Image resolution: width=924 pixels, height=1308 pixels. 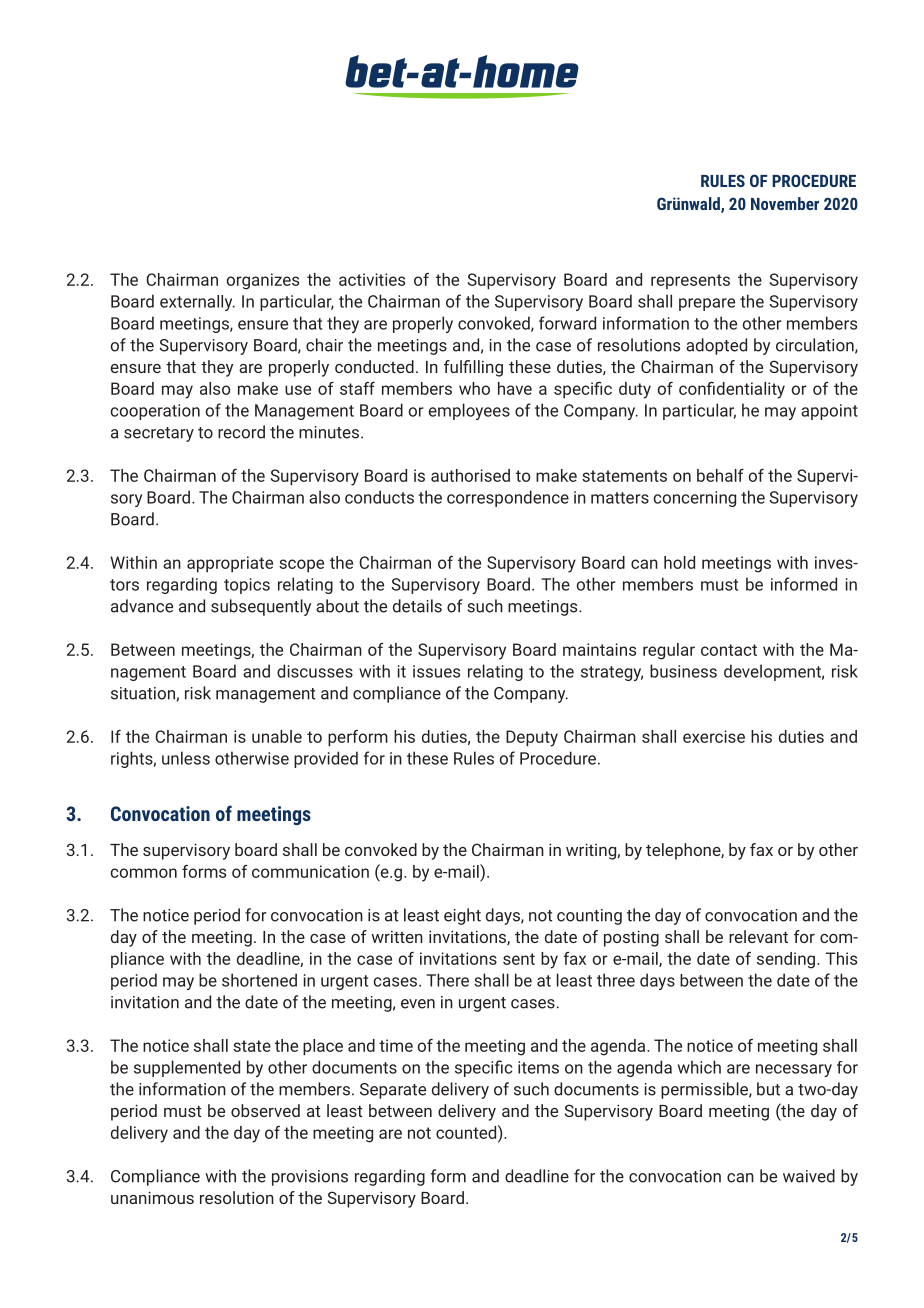 What do you see at coordinates (263, 281) in the screenshot?
I see `organizes` at bounding box center [263, 281].
